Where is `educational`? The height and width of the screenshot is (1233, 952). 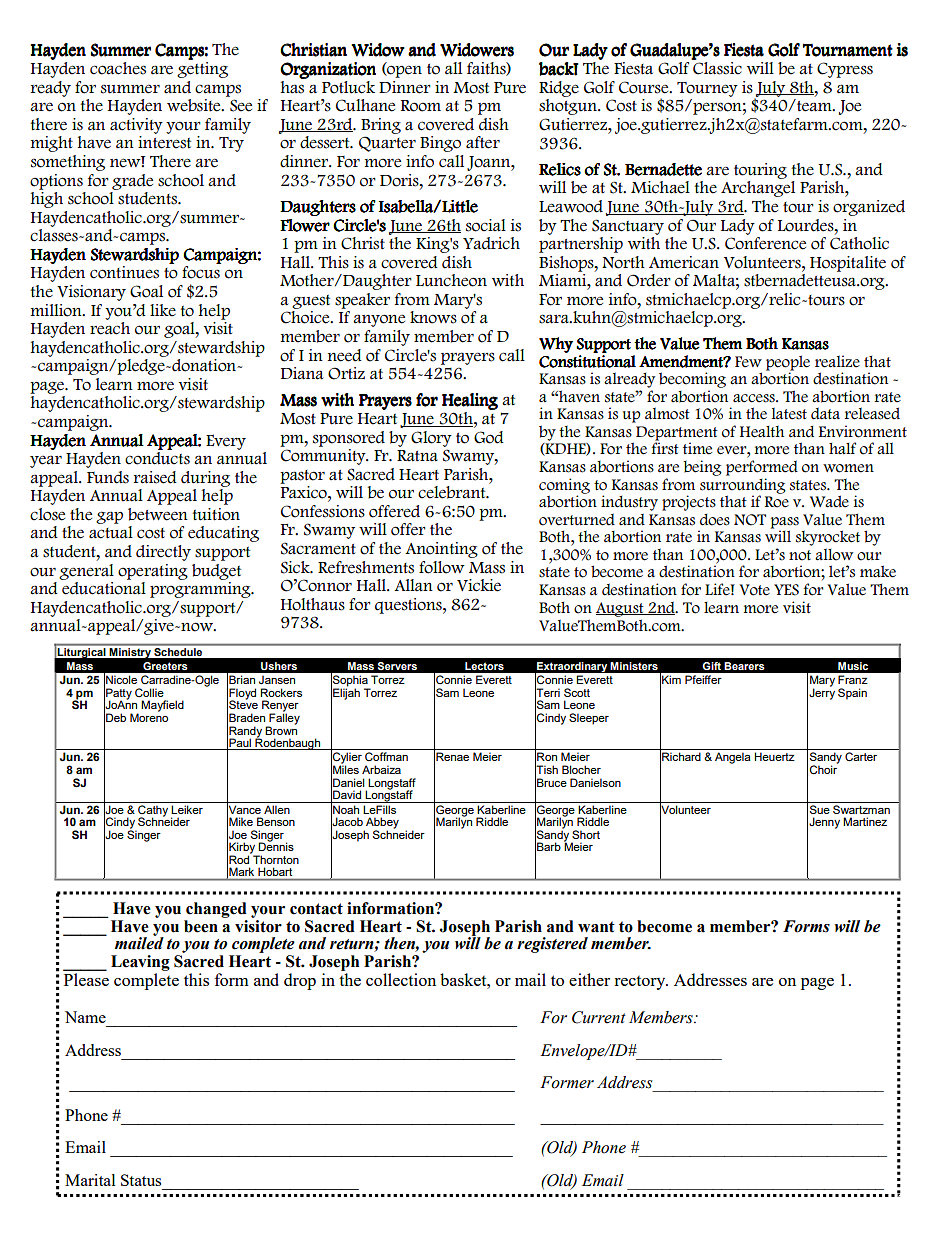
educational is located at coordinates (103, 587).
